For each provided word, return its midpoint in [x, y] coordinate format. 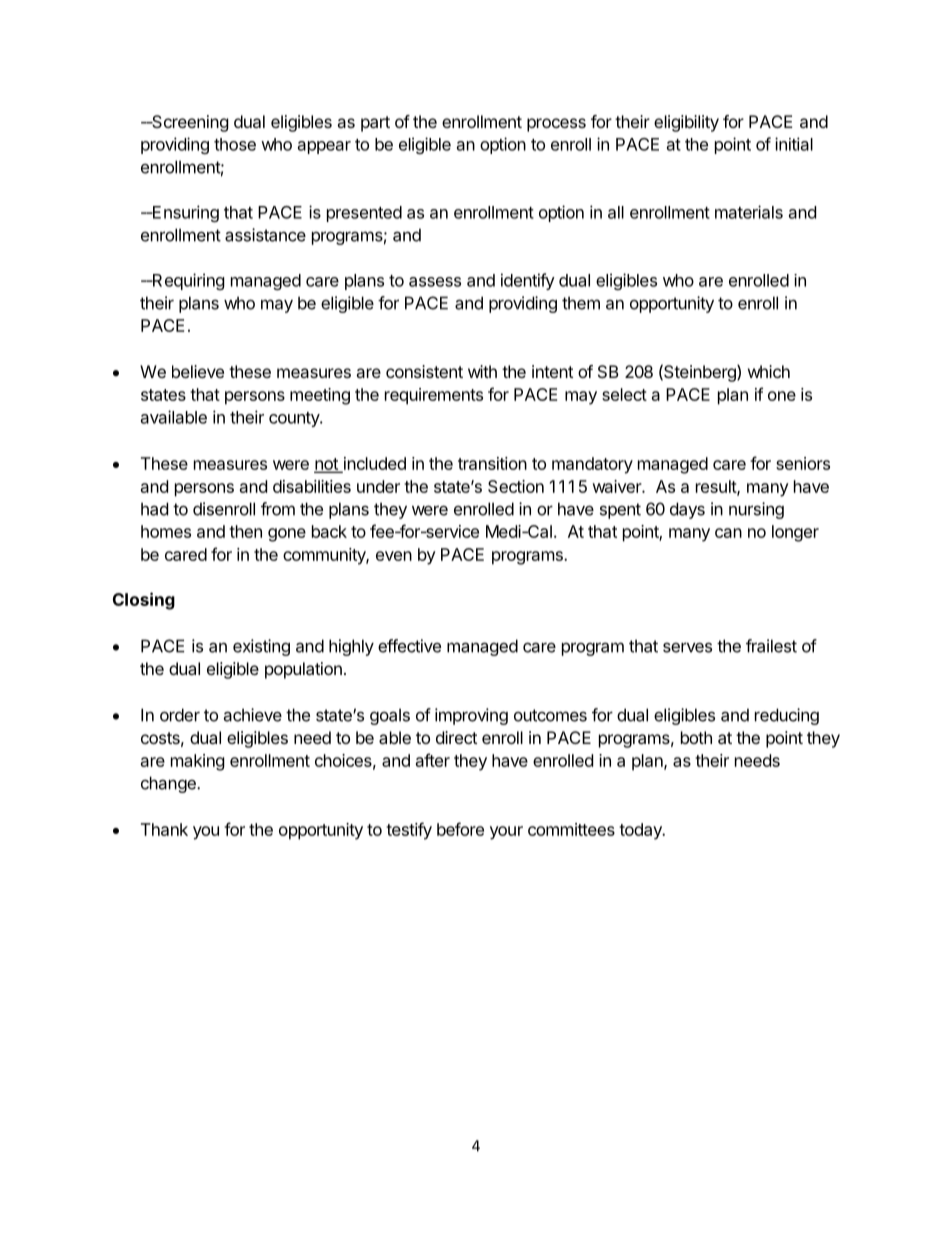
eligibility [686, 123]
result [717, 487]
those [235, 144]
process [556, 125]
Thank [164, 829]
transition [492, 463]
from [278, 509]
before [460, 829]
